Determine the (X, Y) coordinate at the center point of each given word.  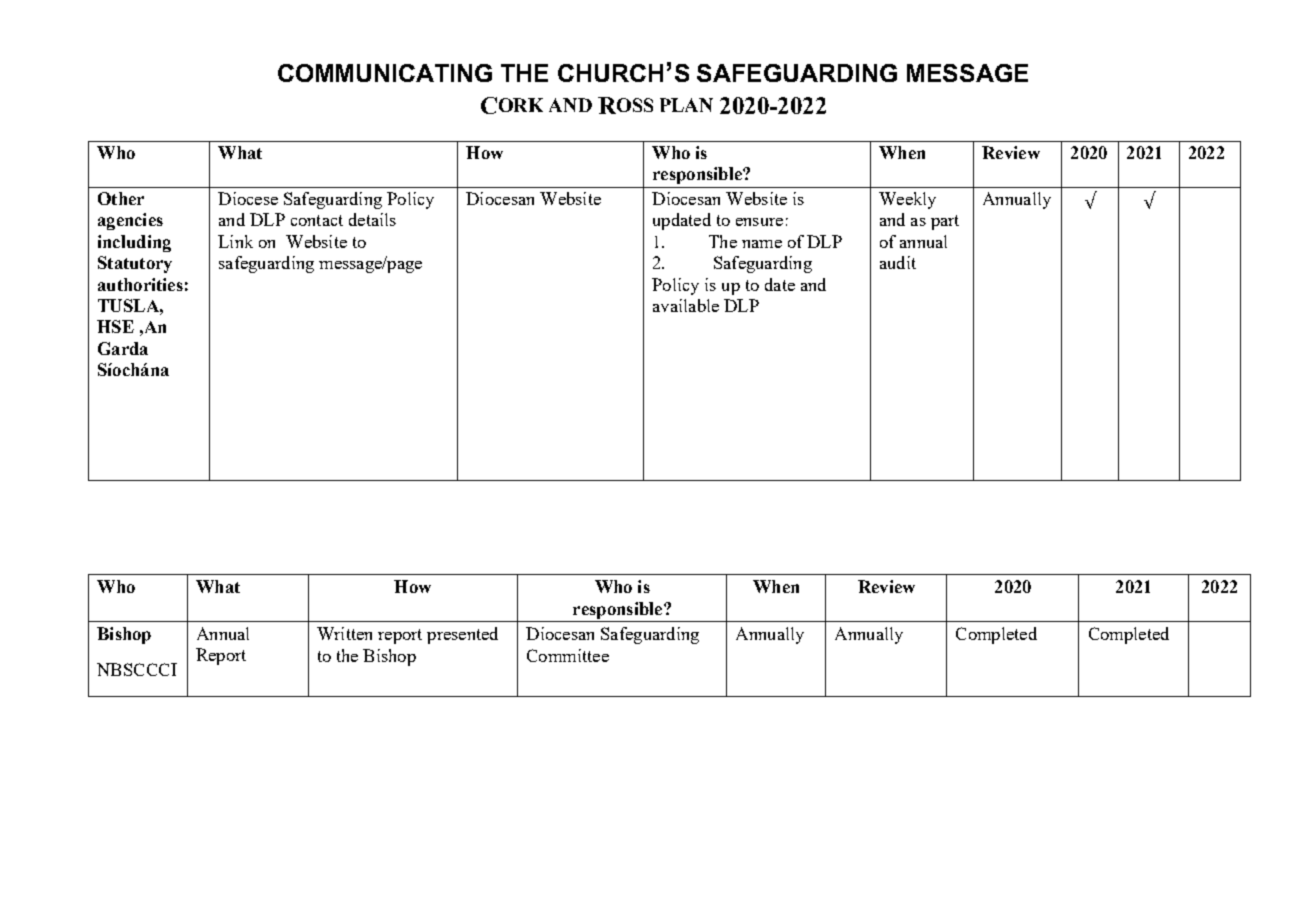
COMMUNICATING (385, 73)
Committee (568, 655)
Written (344, 633)
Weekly (907, 200)
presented (462, 635)
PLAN (686, 105)
